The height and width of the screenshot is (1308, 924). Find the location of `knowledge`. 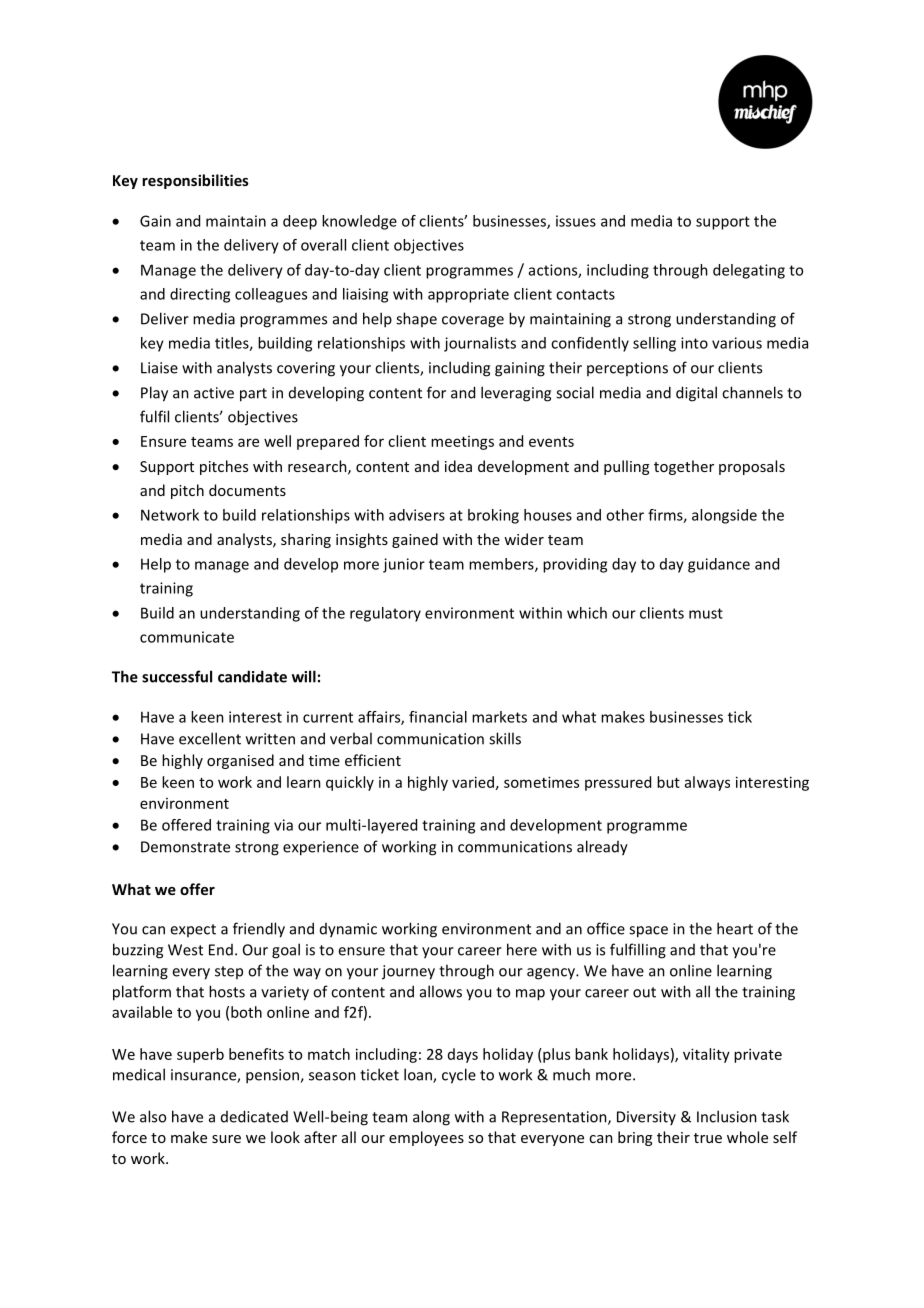

knowledge is located at coordinates (359, 222).
